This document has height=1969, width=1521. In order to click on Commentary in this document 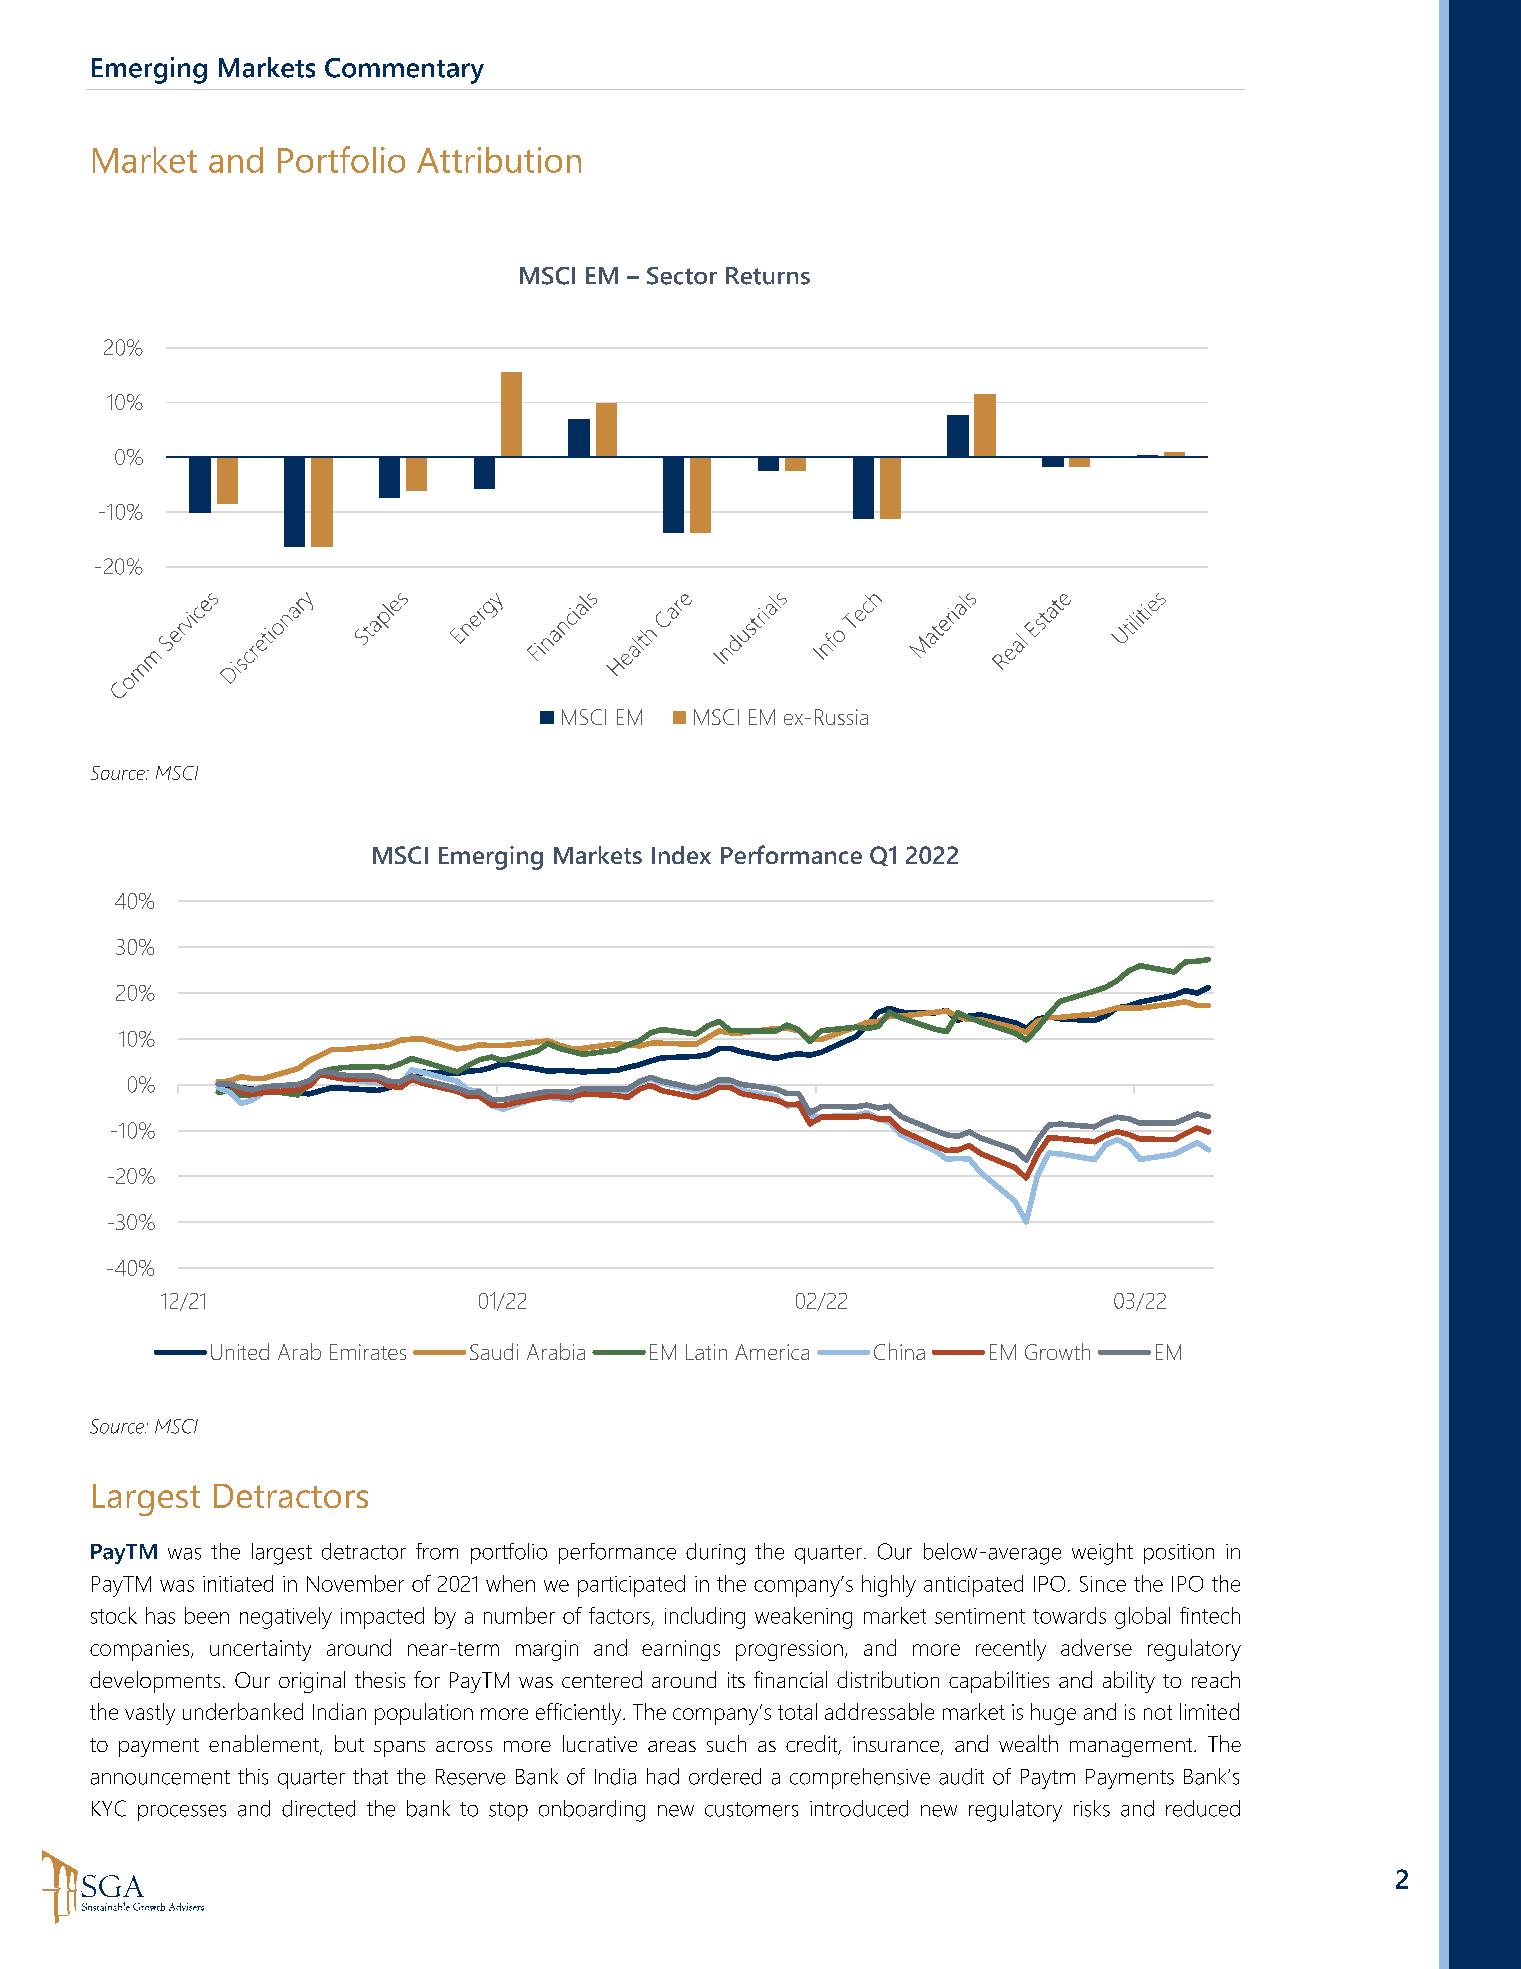, I will do `click(404, 71)`.
